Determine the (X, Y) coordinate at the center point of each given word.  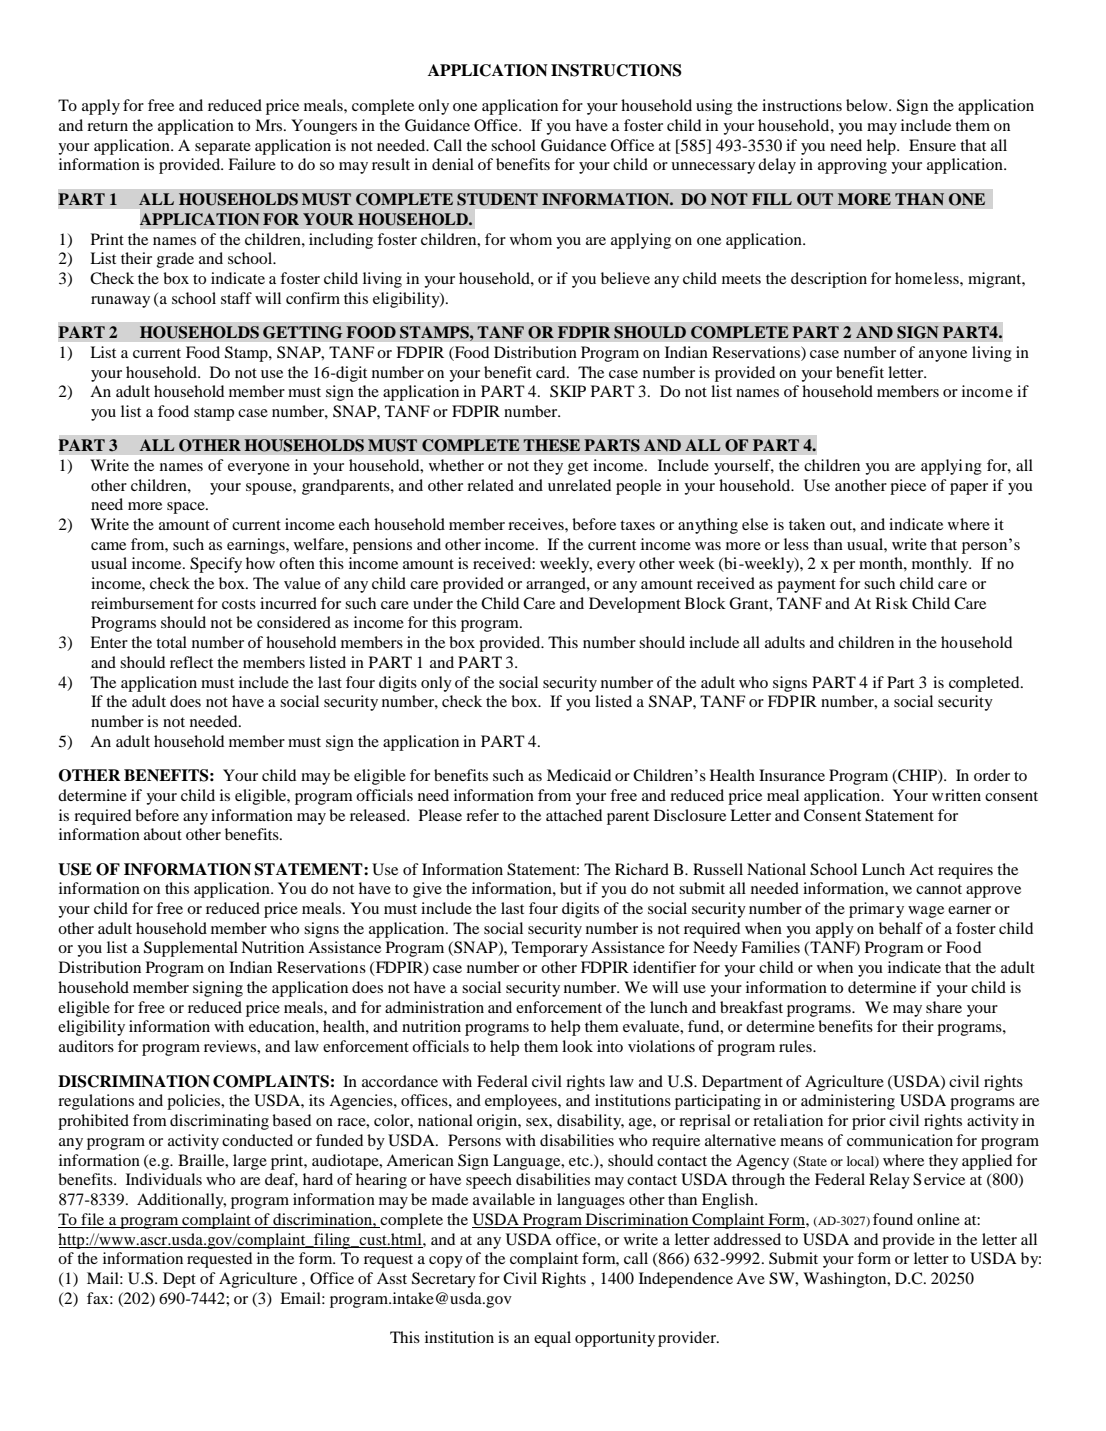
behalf (901, 928)
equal (552, 1339)
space (187, 508)
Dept (179, 1280)
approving (852, 166)
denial (453, 164)
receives (537, 524)
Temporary (550, 949)
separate (223, 148)
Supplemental (191, 949)
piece (908, 487)
